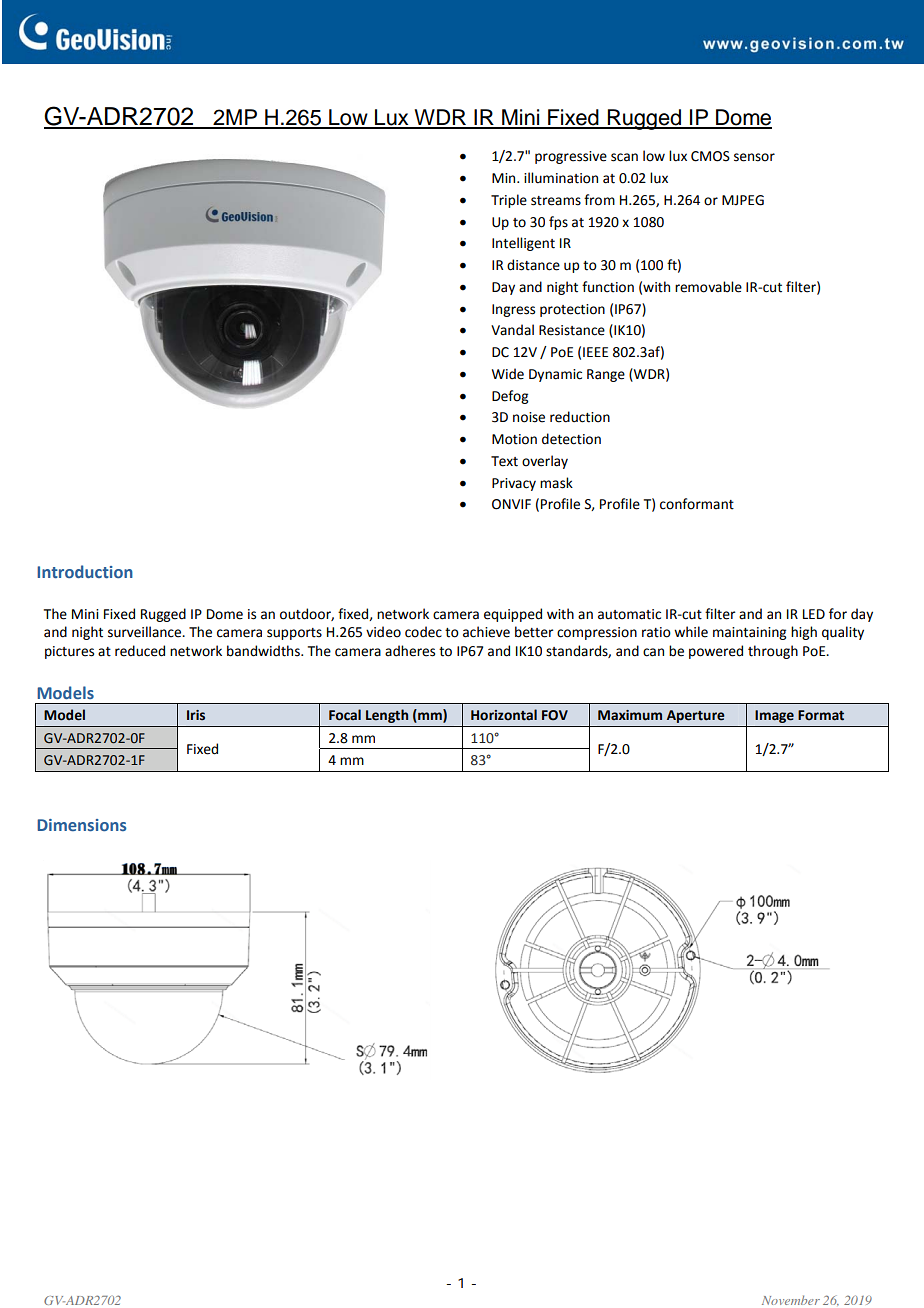 The width and height of the screenshot is (924, 1308). Describe the element at coordinates (196, 715) in the screenshot. I see `Iris` at that location.
